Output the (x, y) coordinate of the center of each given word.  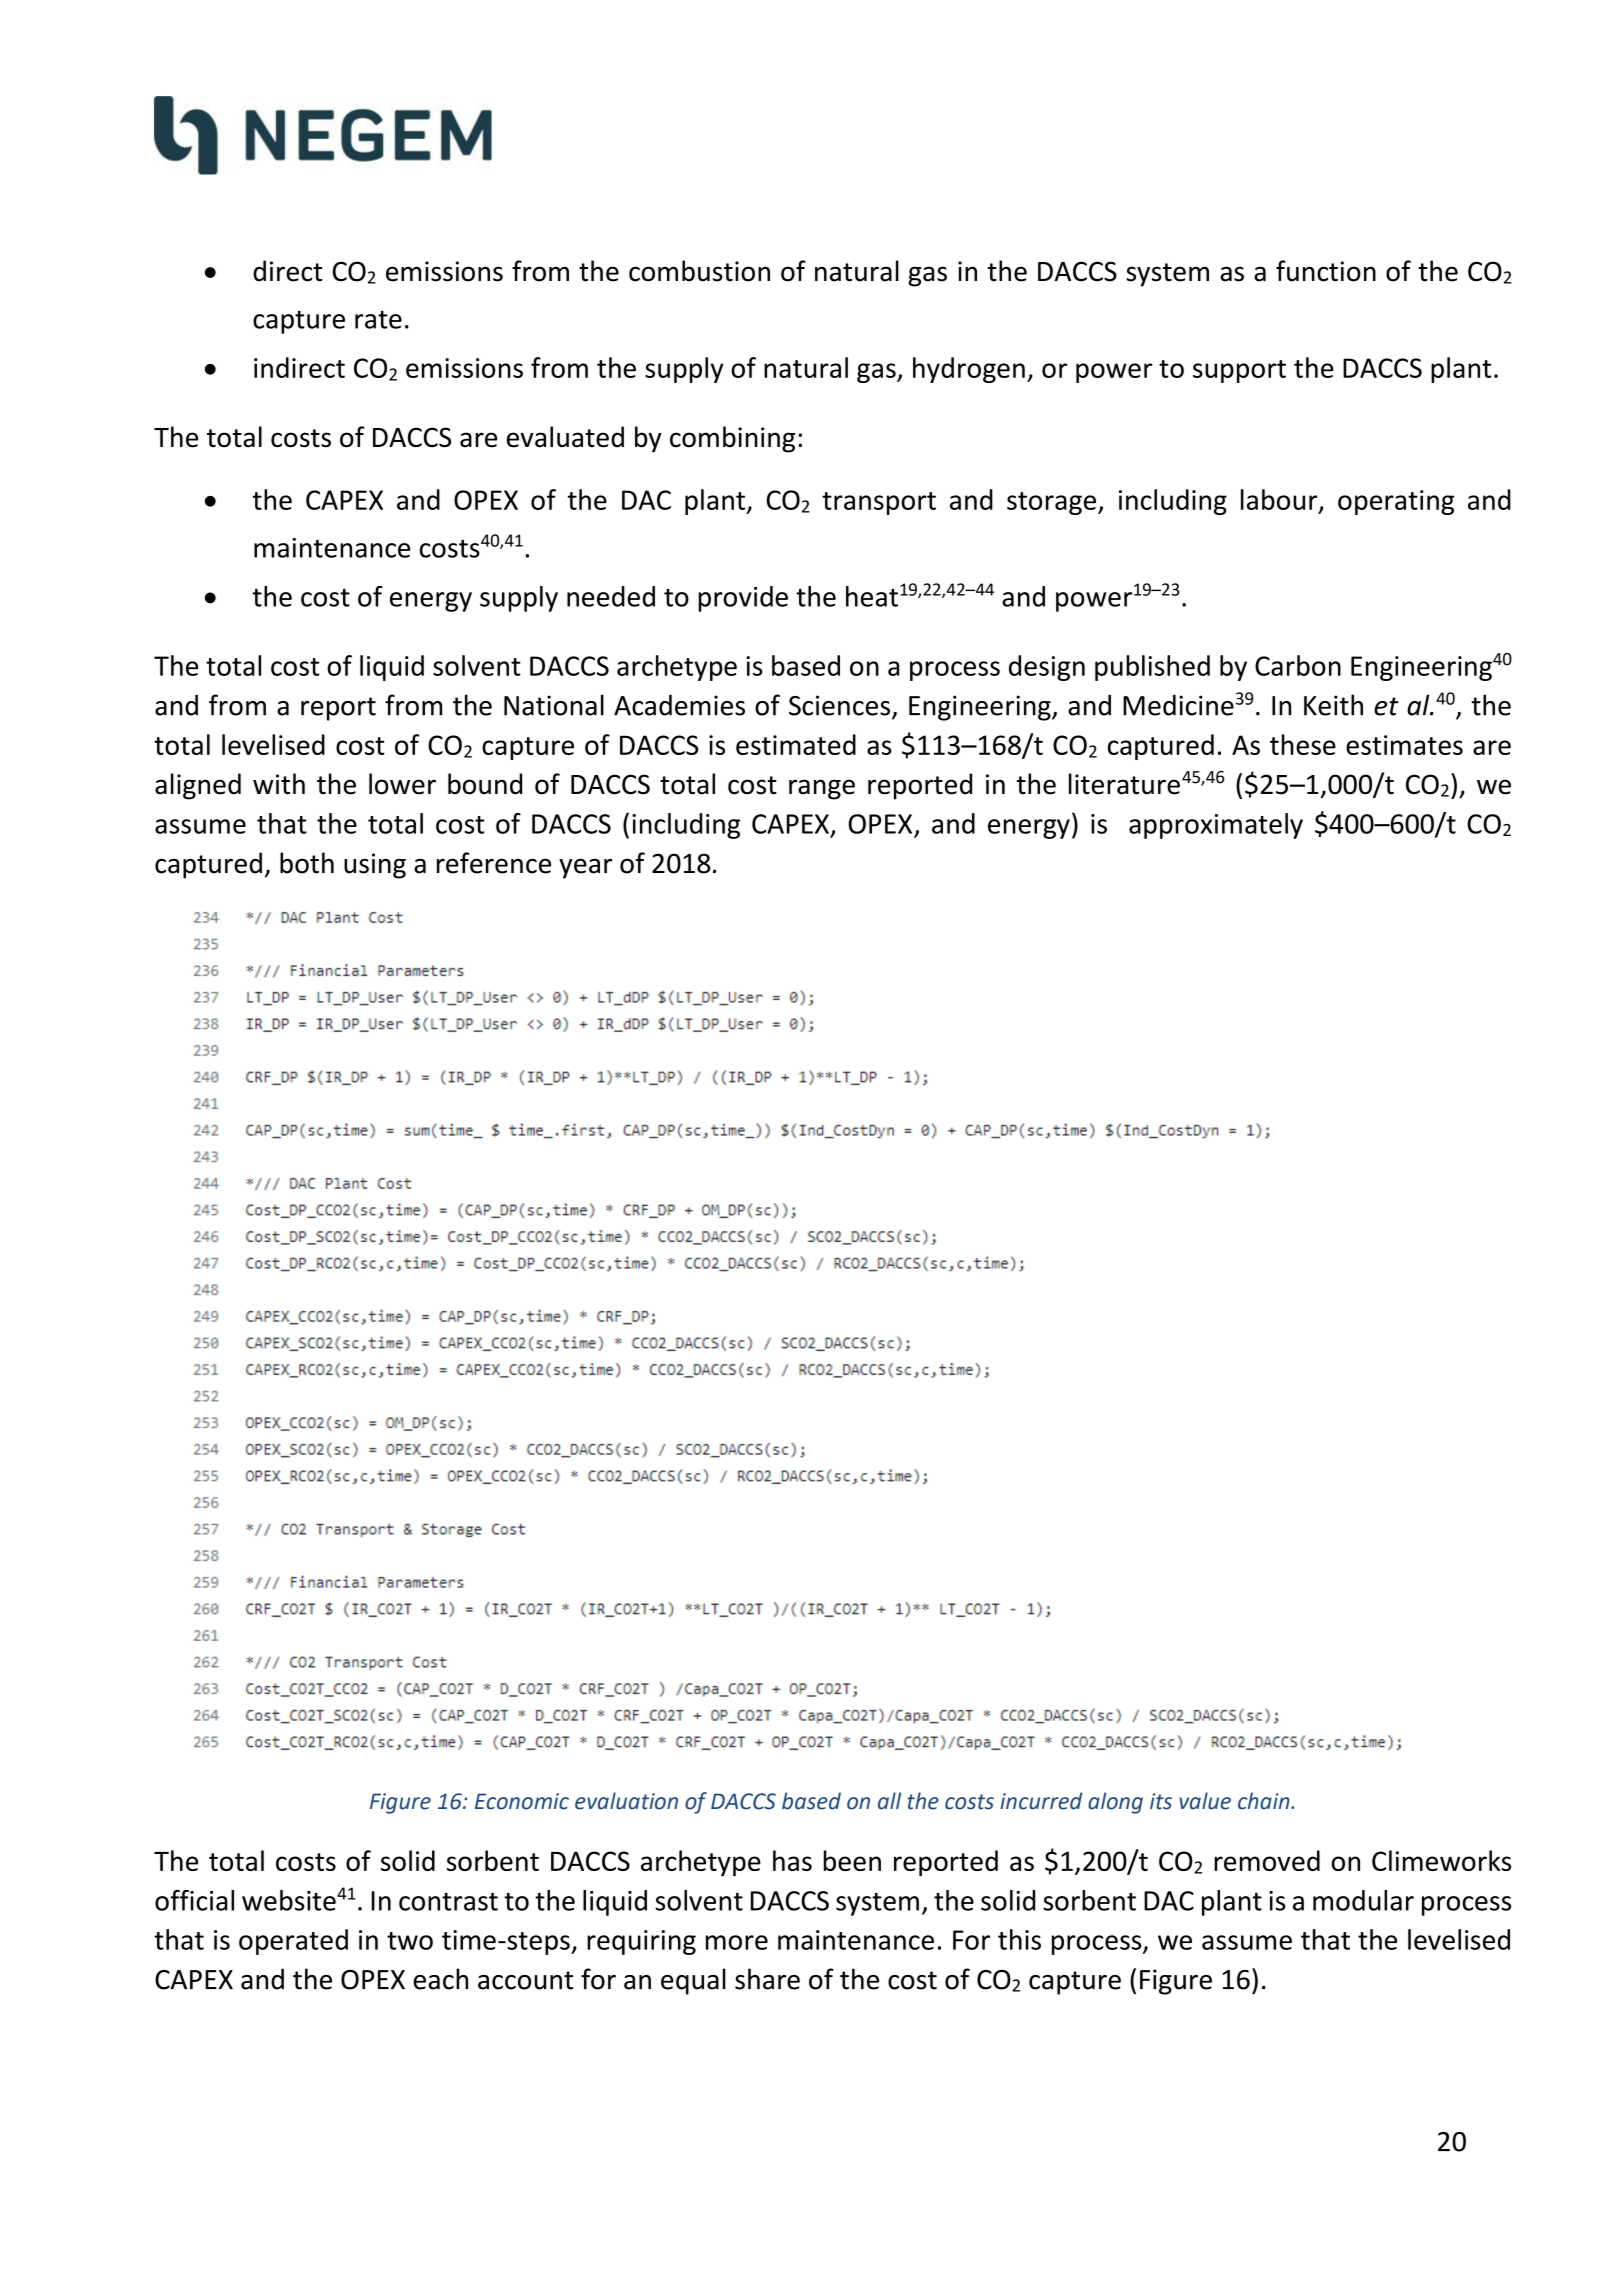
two (410, 1941)
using (375, 866)
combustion (699, 271)
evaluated (565, 437)
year (585, 868)
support (1239, 371)
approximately (1216, 826)
